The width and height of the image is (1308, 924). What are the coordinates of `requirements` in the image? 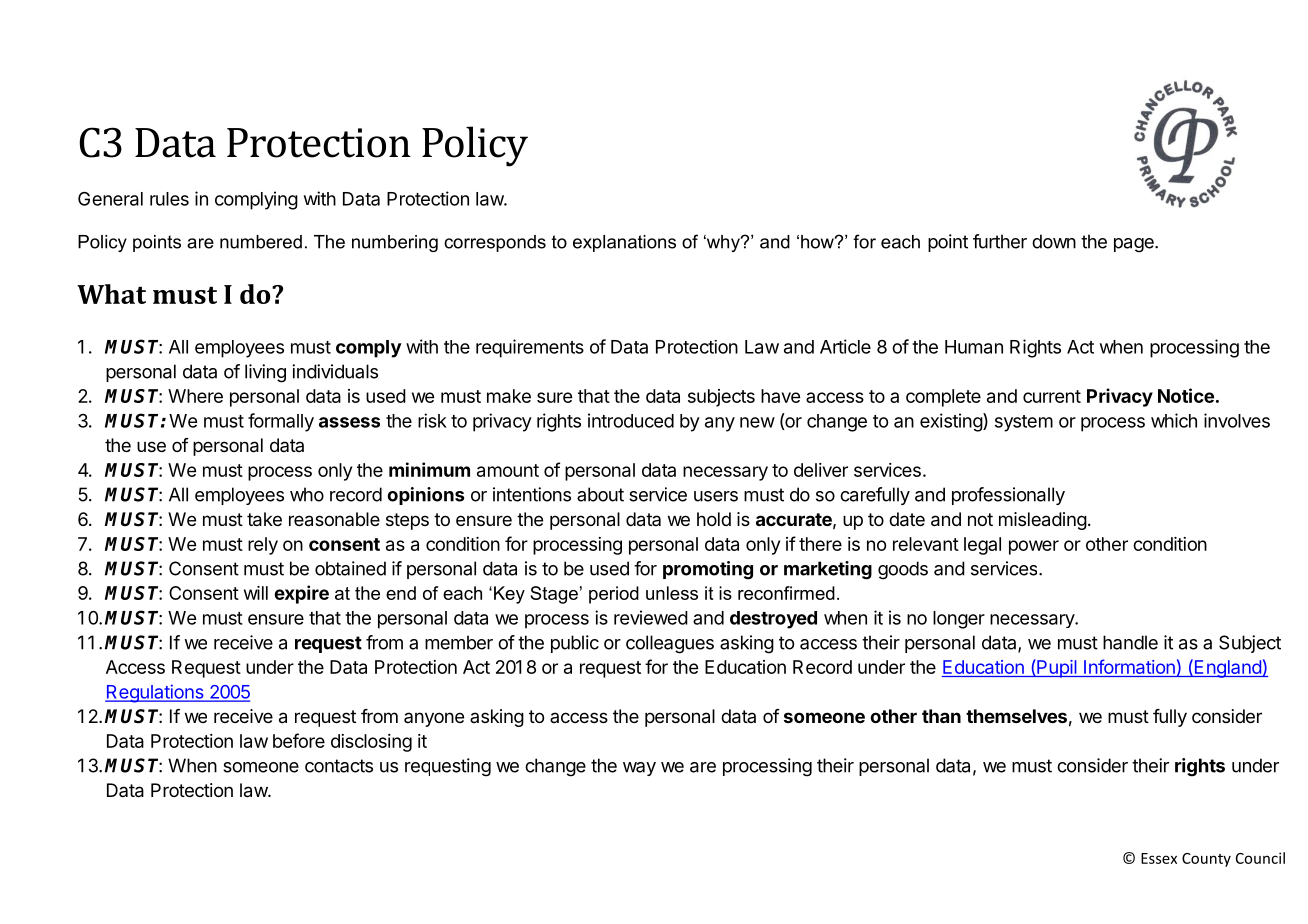 It's located at (530, 348).
